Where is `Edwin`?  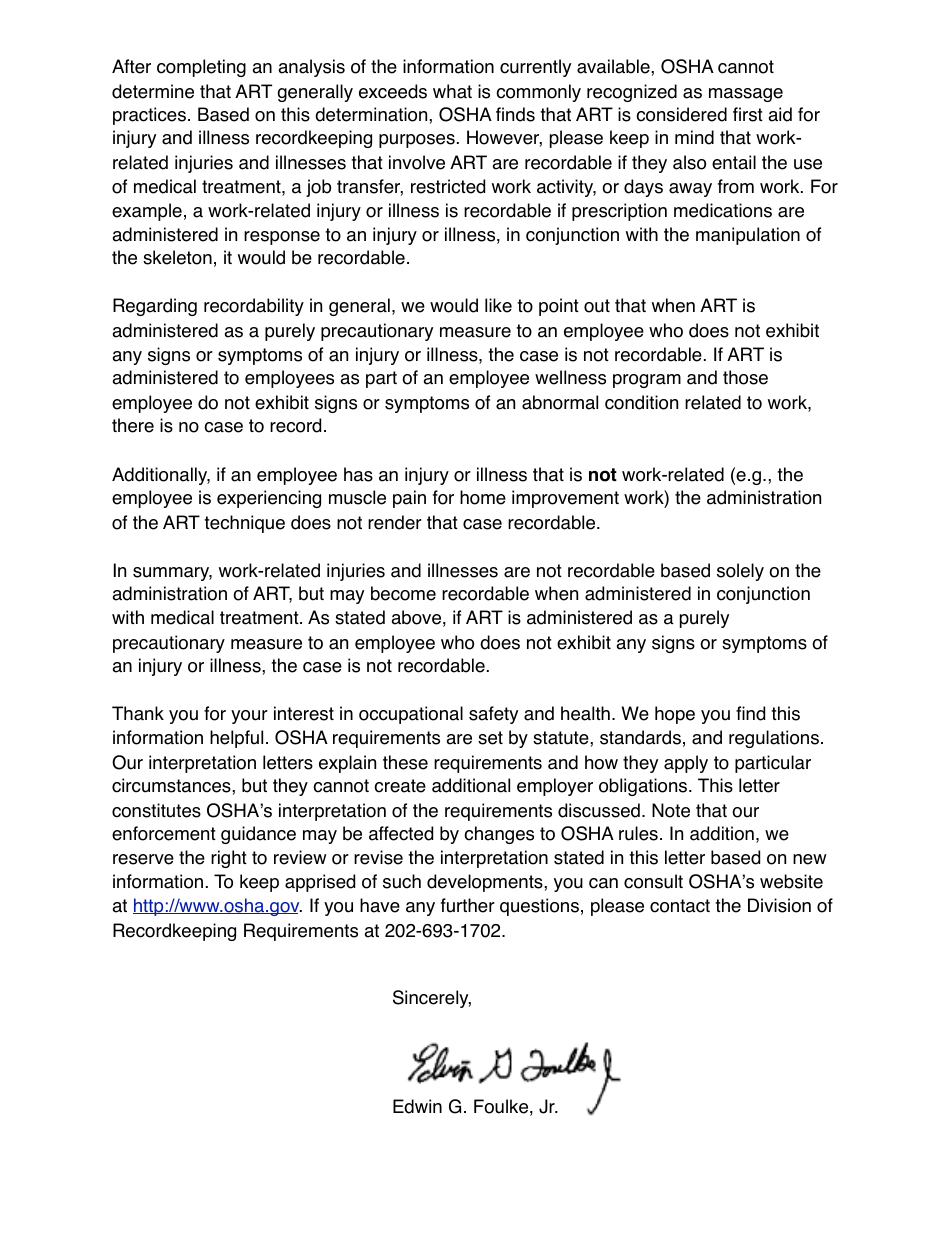 Edwin is located at coordinates (417, 1106).
